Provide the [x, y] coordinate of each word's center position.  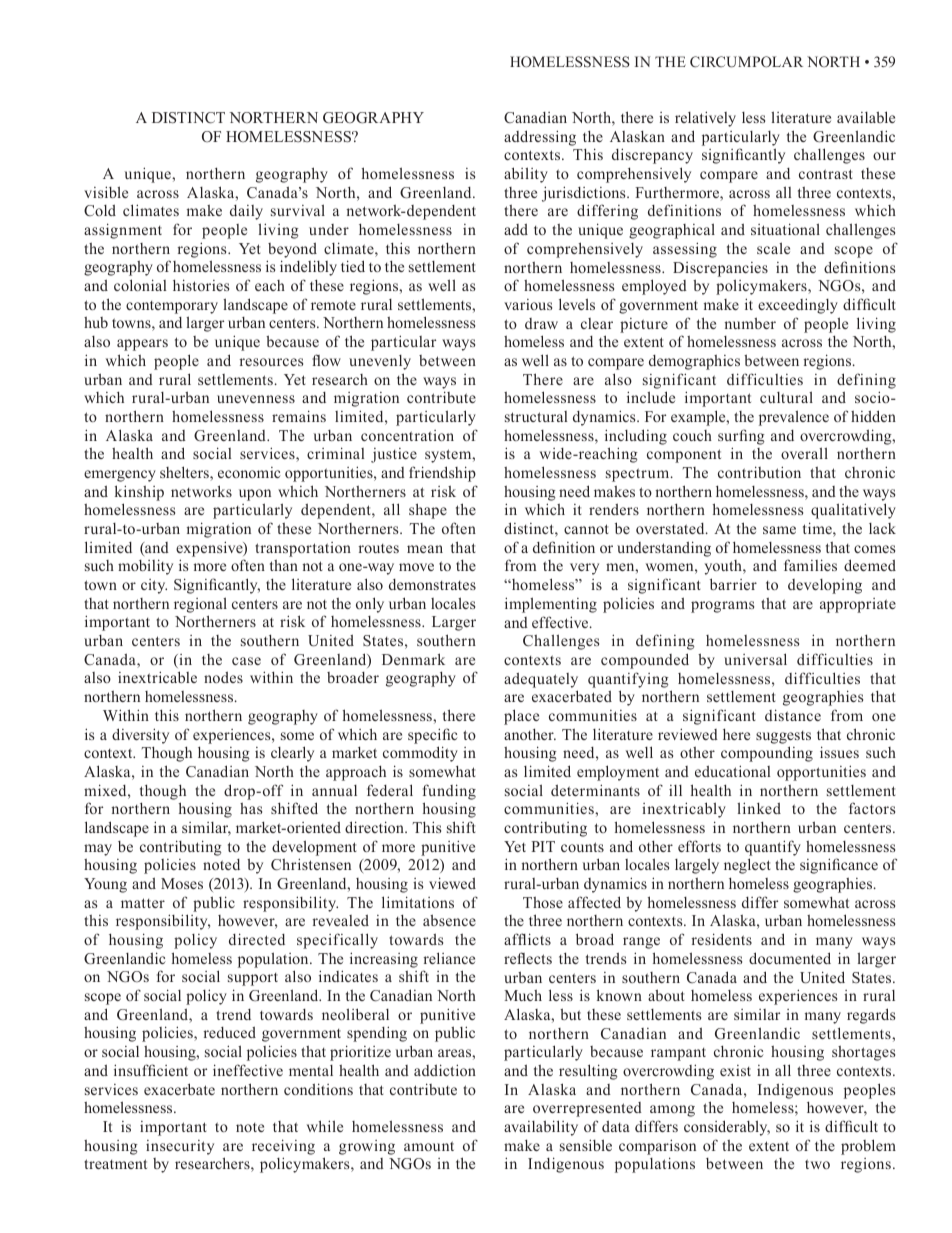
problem [868, 1147]
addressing [540, 138]
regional [200, 605]
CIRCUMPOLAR [746, 62]
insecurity [180, 1147]
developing [825, 586]
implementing [551, 605]
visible [106, 192]
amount [429, 1146]
